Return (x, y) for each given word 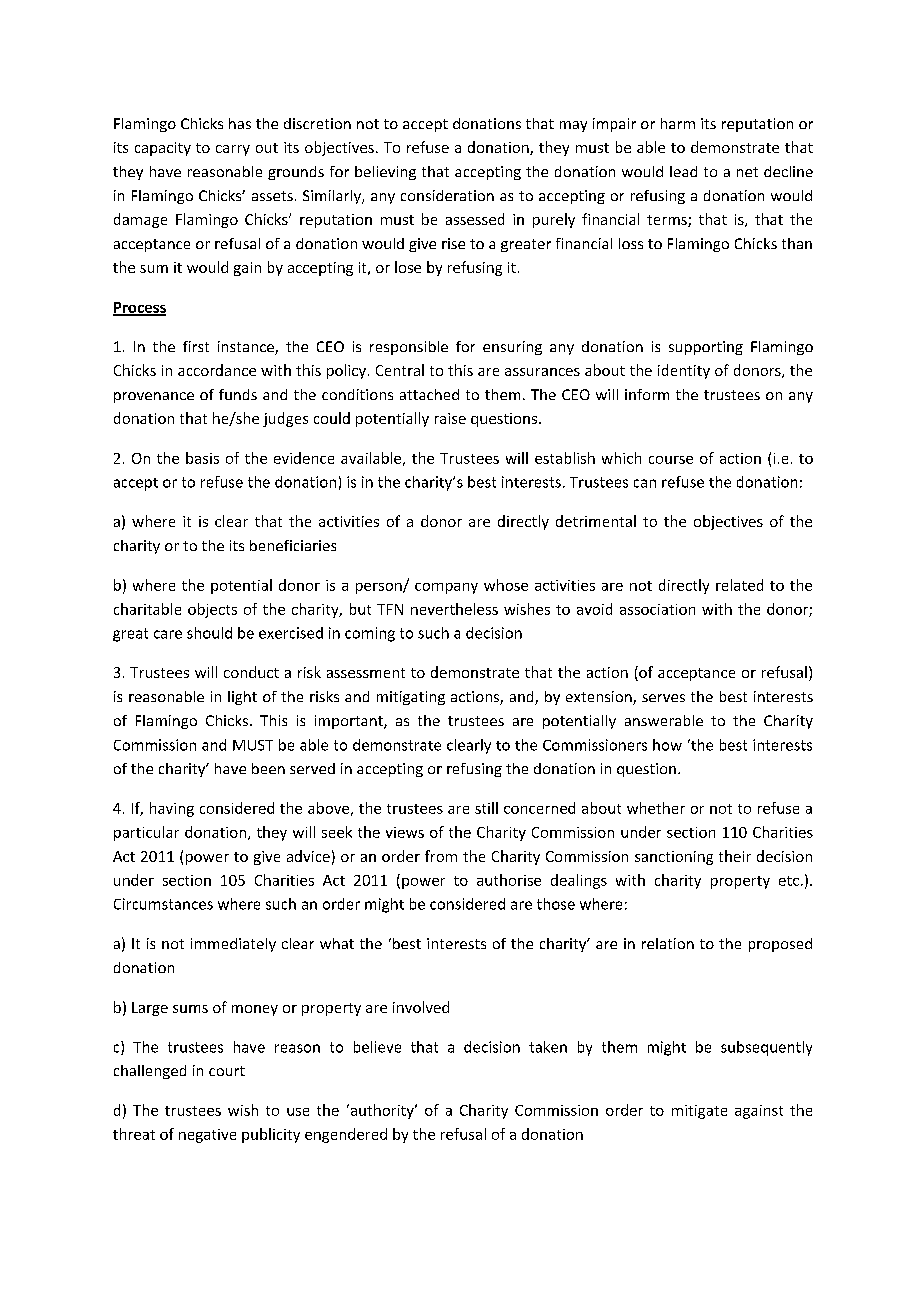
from (441, 856)
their (735, 856)
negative (207, 1136)
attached (429, 394)
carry (233, 150)
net (747, 172)
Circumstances (163, 904)
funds (238, 394)
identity (684, 371)
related (739, 585)
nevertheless (454, 609)
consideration (447, 195)
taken (548, 1047)
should (209, 633)
